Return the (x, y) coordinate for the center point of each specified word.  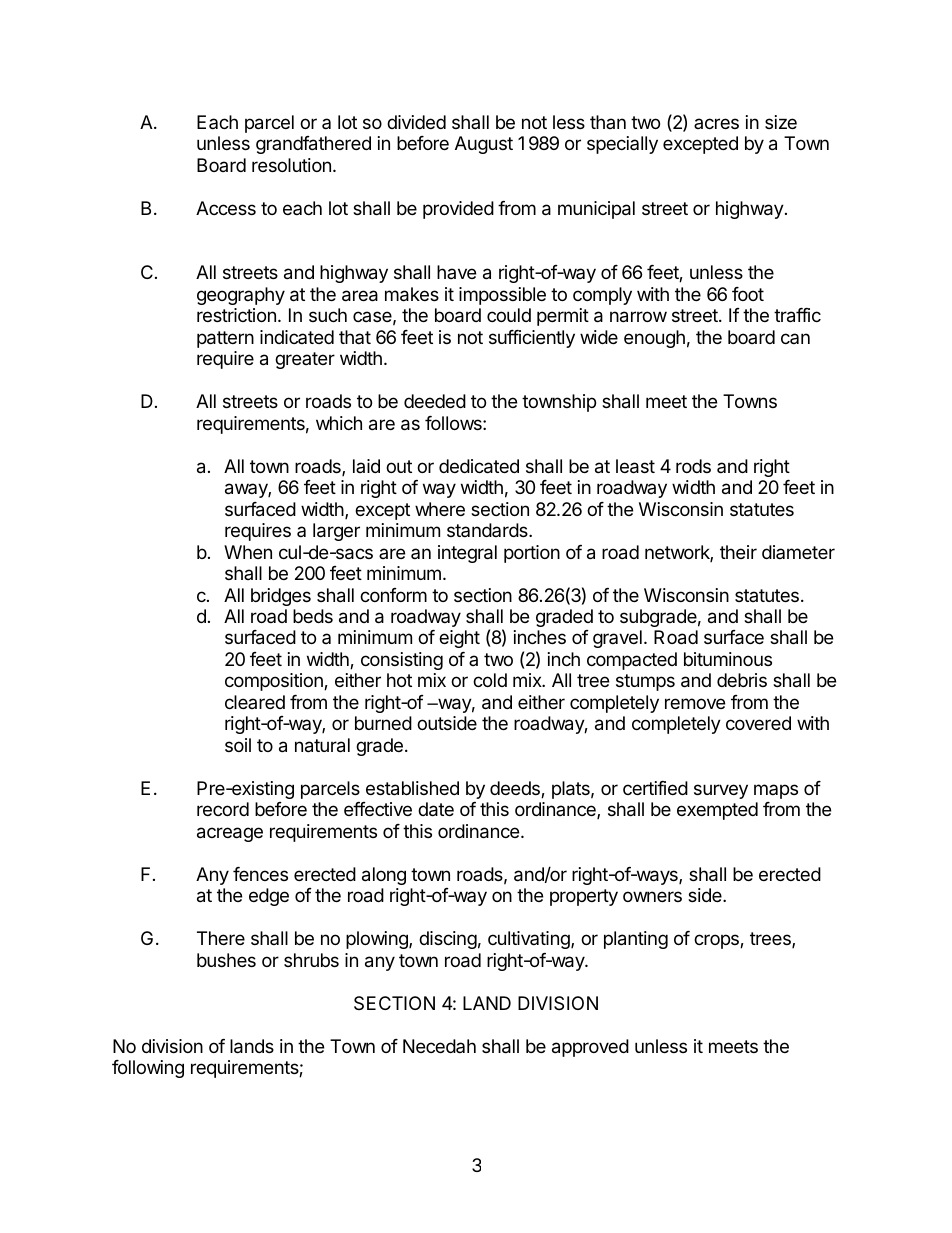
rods (693, 466)
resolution (291, 165)
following (148, 1069)
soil (238, 745)
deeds (516, 789)
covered (758, 723)
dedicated (479, 466)
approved (590, 1048)
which (339, 423)
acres (716, 123)
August (484, 145)
